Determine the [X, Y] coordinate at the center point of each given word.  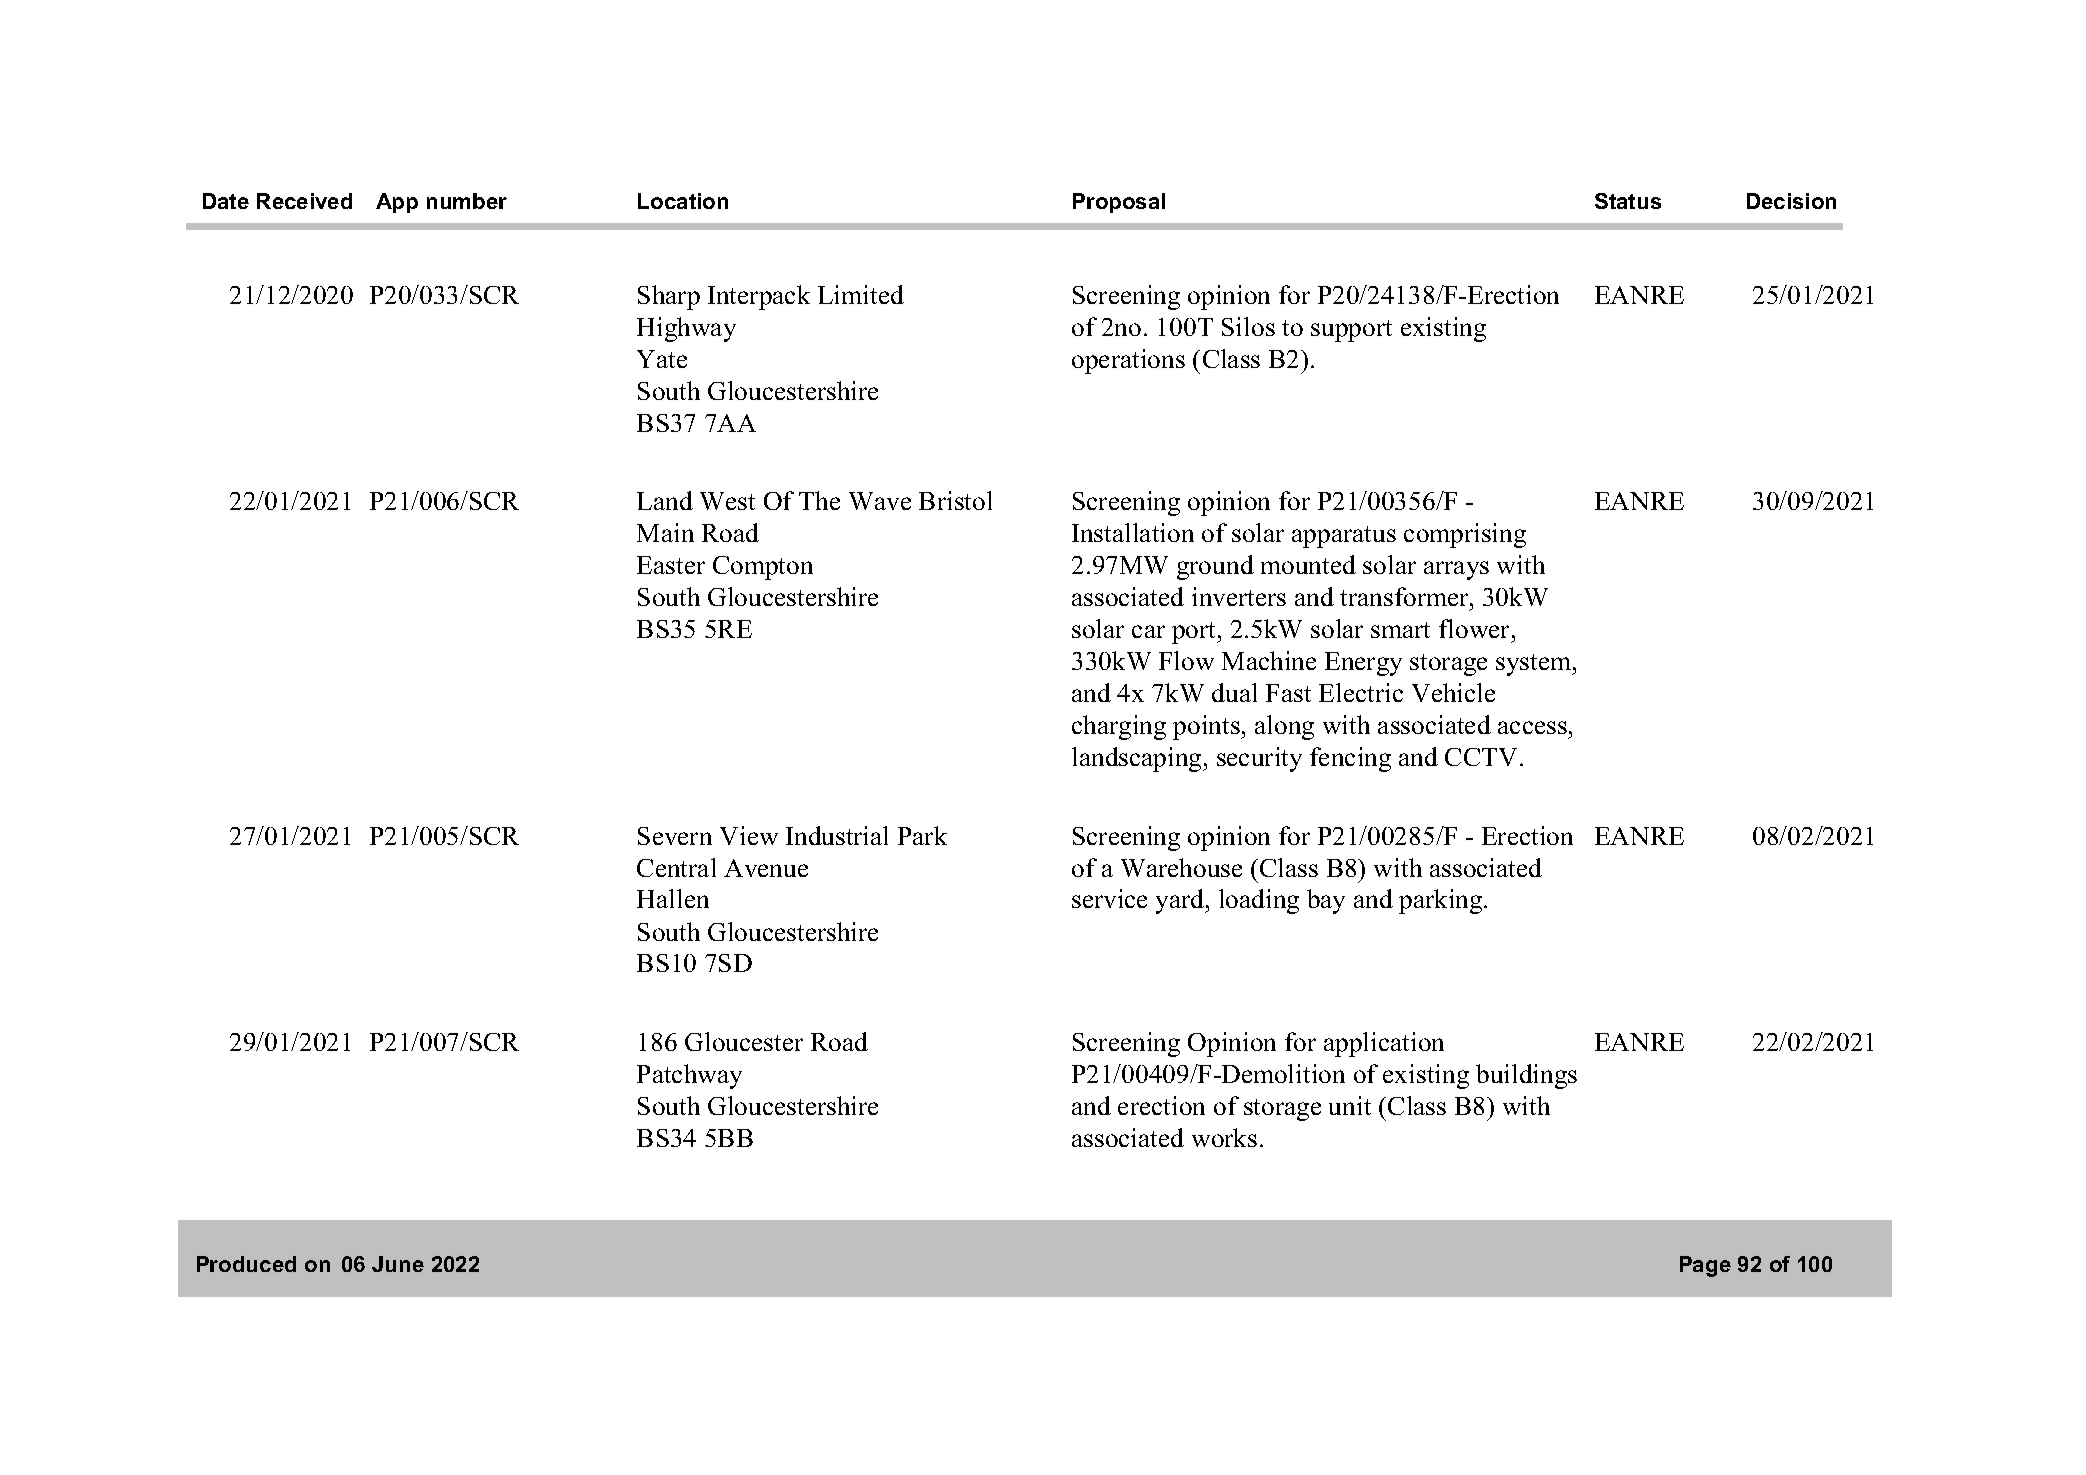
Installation [1133, 532]
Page [1705, 1266]
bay [1326, 901]
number [467, 201]
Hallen [673, 898]
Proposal [1119, 203]
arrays [1456, 570]
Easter [671, 565]
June [398, 1264]
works [1224, 1137]
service [1109, 898]
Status [1628, 201]
